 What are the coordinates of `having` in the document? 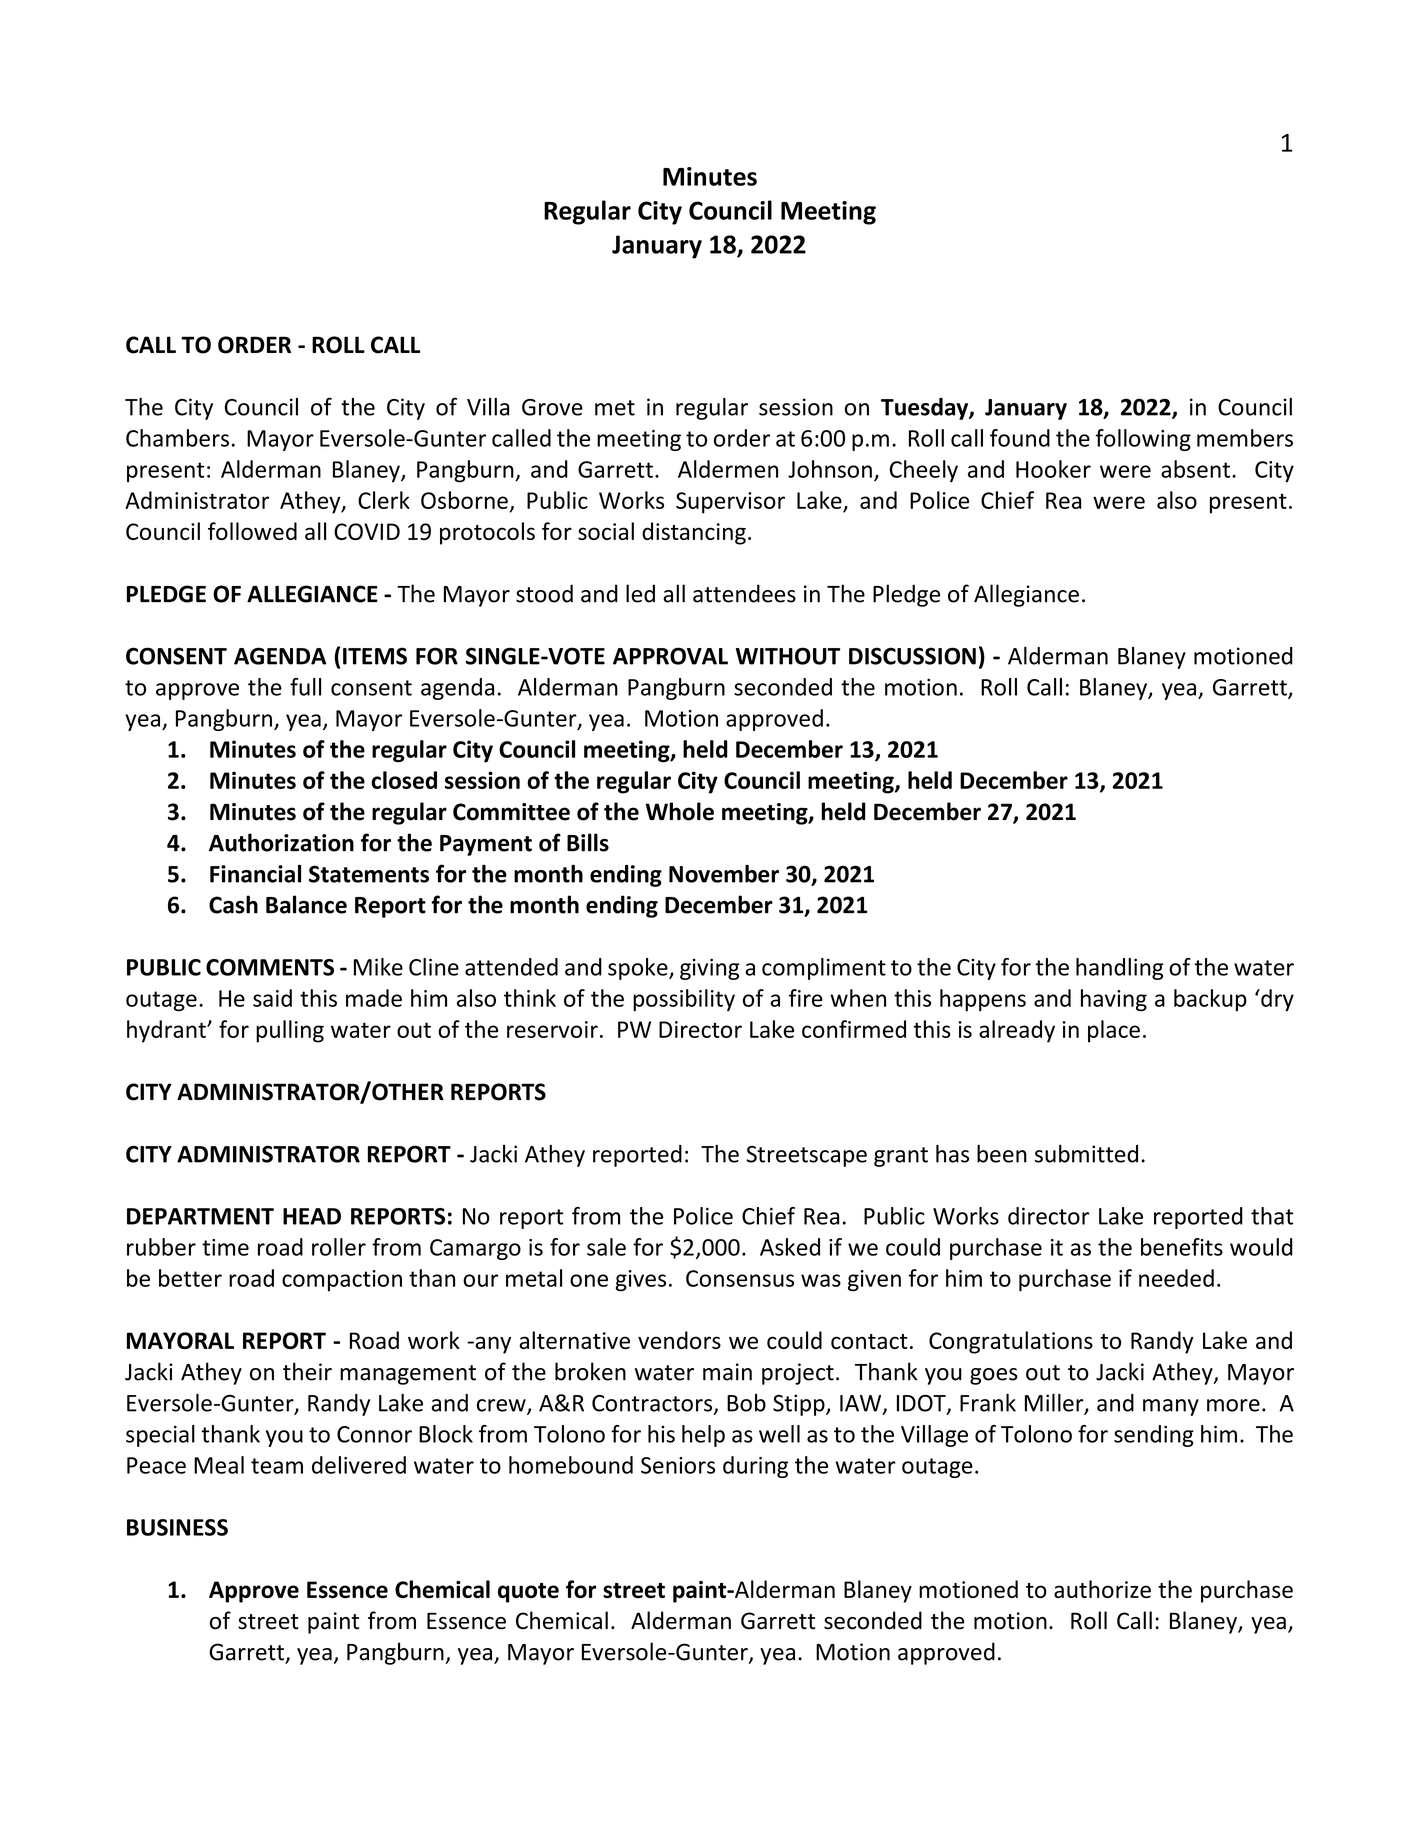 It's located at (1114, 1000).
